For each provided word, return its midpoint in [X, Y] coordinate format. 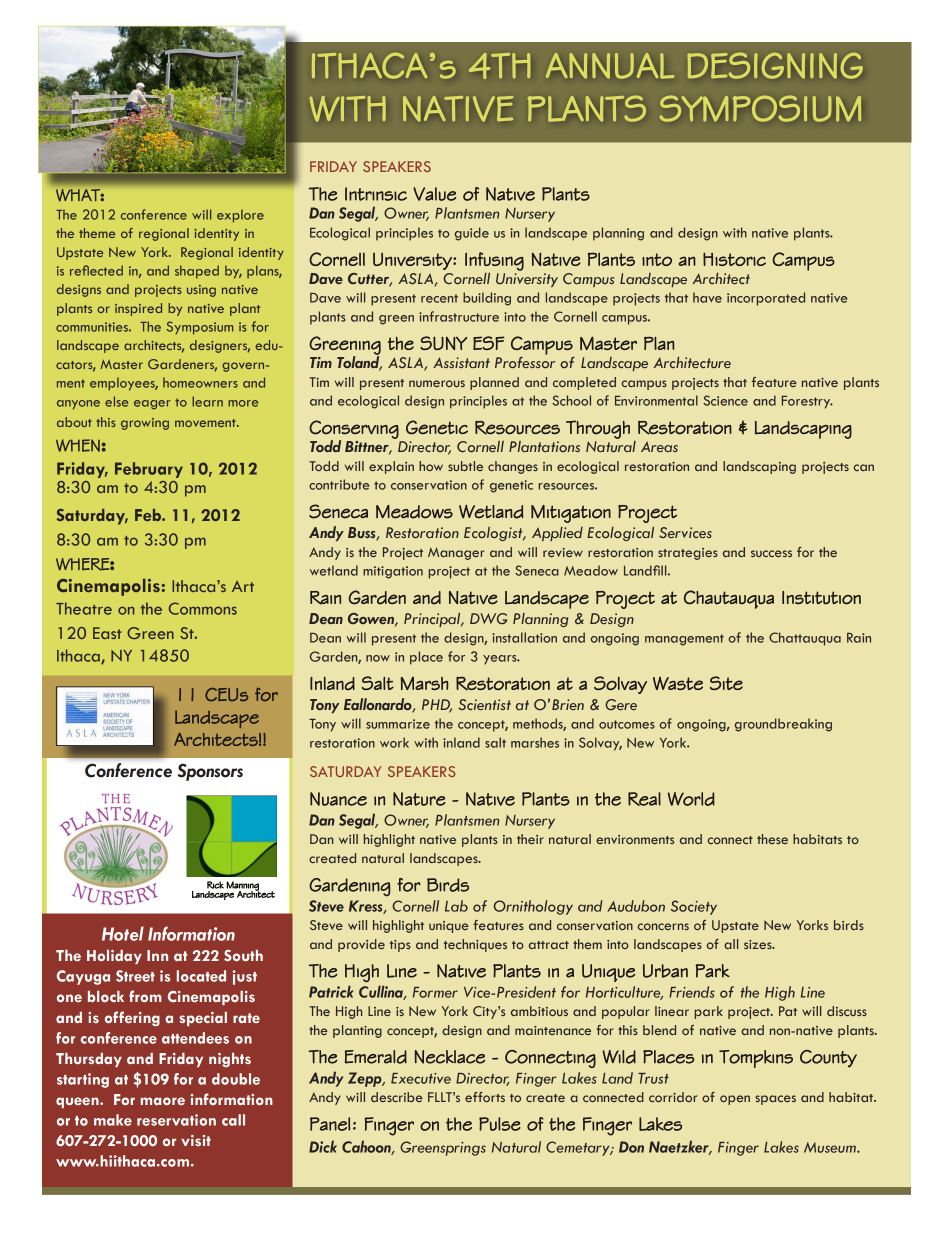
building [487, 299]
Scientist [484, 704]
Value [434, 194]
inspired [138, 309]
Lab [456, 906]
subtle [465, 466]
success [771, 553]
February [149, 470]
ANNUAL [610, 66]
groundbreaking [783, 725]
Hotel [123, 933]
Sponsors [210, 772]
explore [240, 216]
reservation [176, 1120]
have [707, 297]
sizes [759, 944]
